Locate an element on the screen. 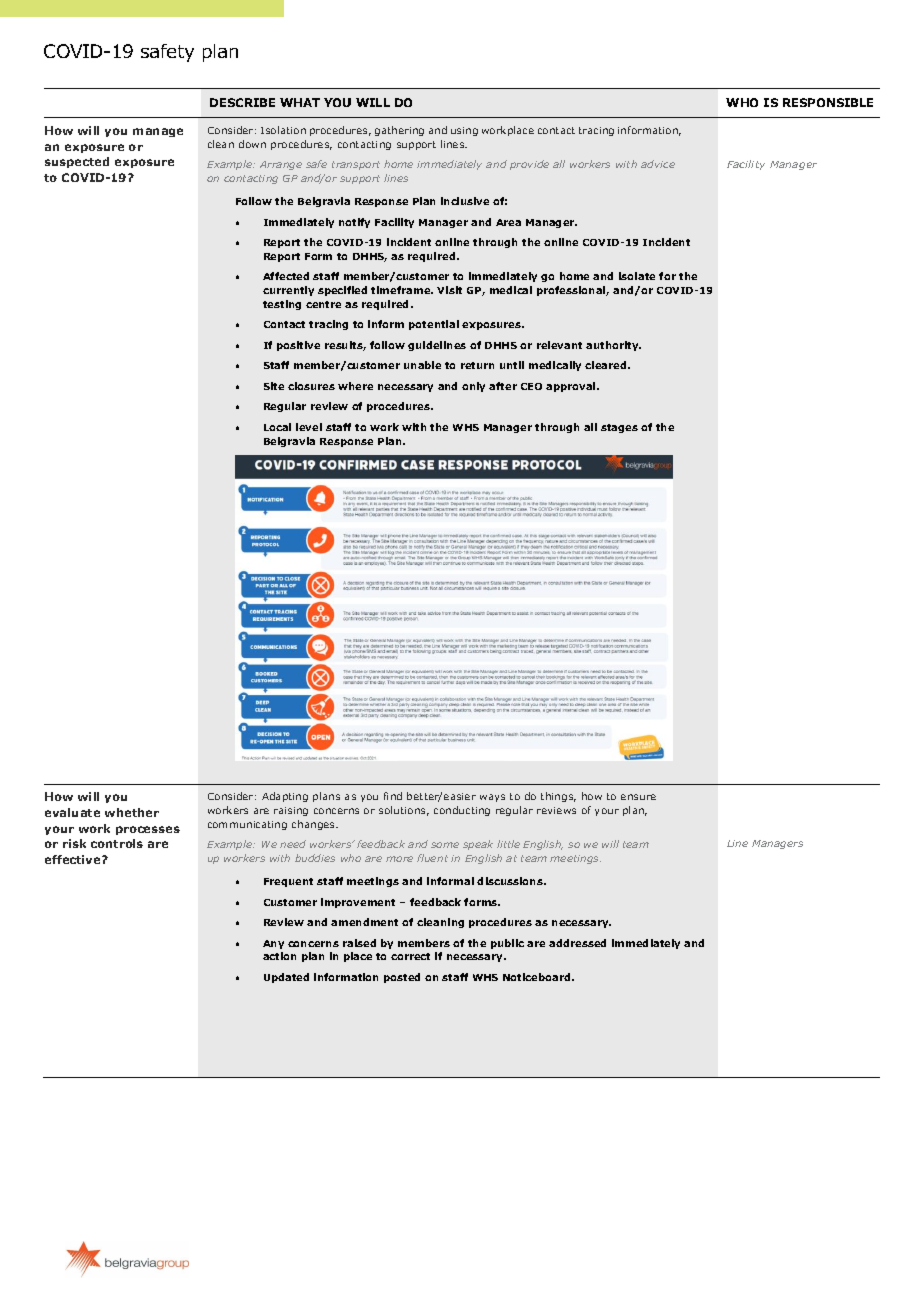 The height and width of the screenshot is (1307, 924). DESCRIBE is located at coordinates (242, 102).
